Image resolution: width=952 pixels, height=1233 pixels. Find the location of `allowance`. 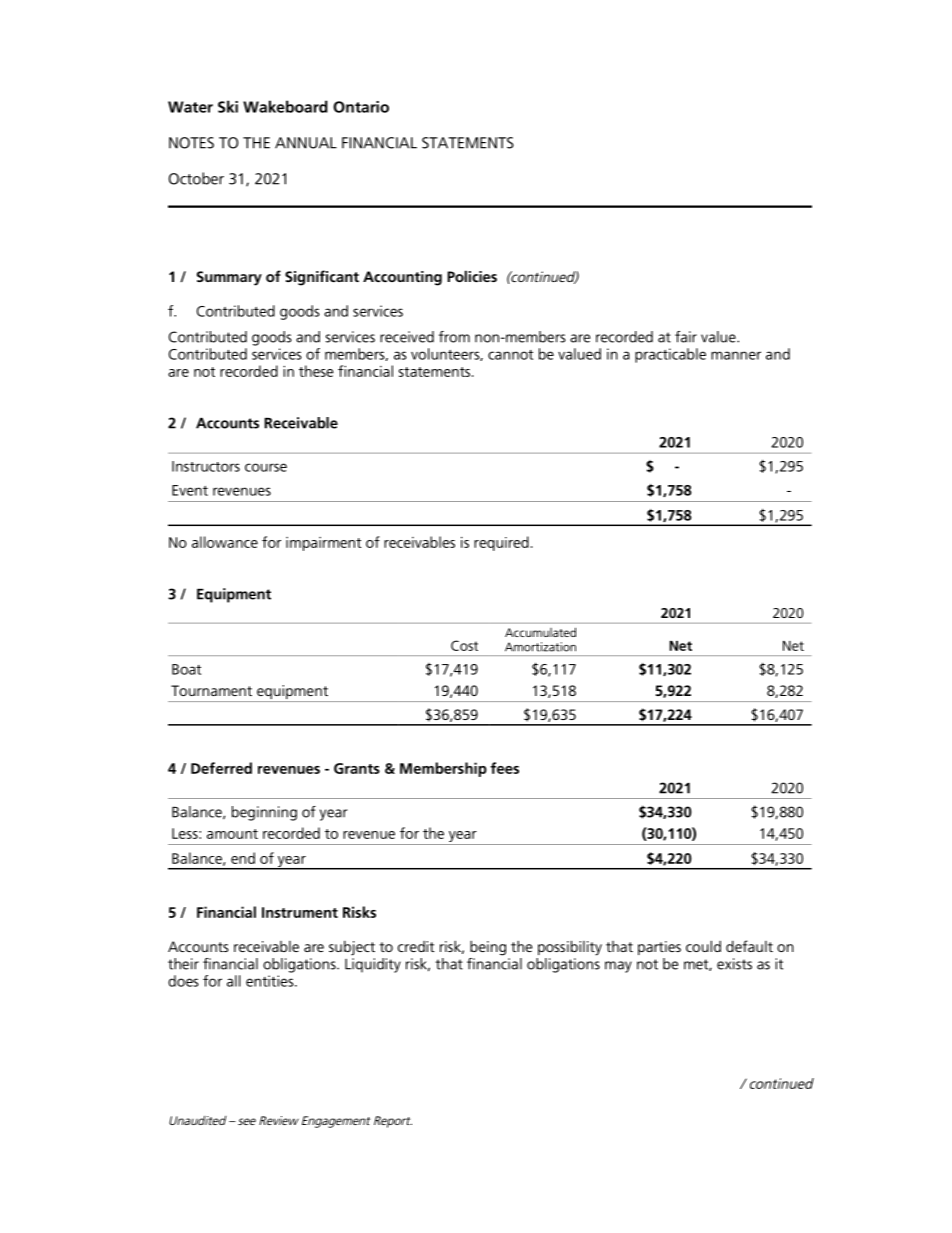

allowance is located at coordinates (225, 542).
